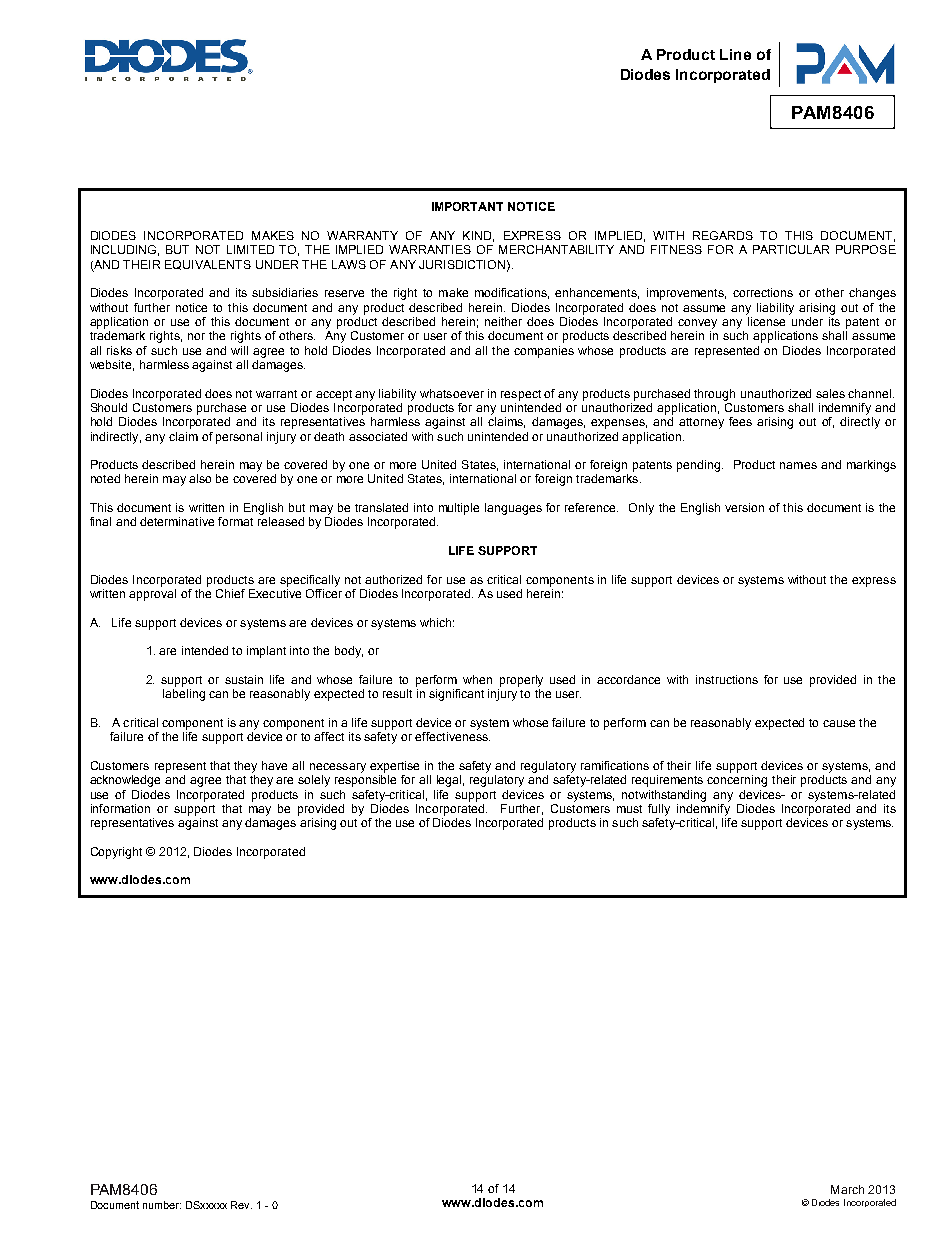 The height and width of the screenshot is (1233, 952). Describe the element at coordinates (467, 206) in the screenshot. I see `IMPORTANT` at that location.
